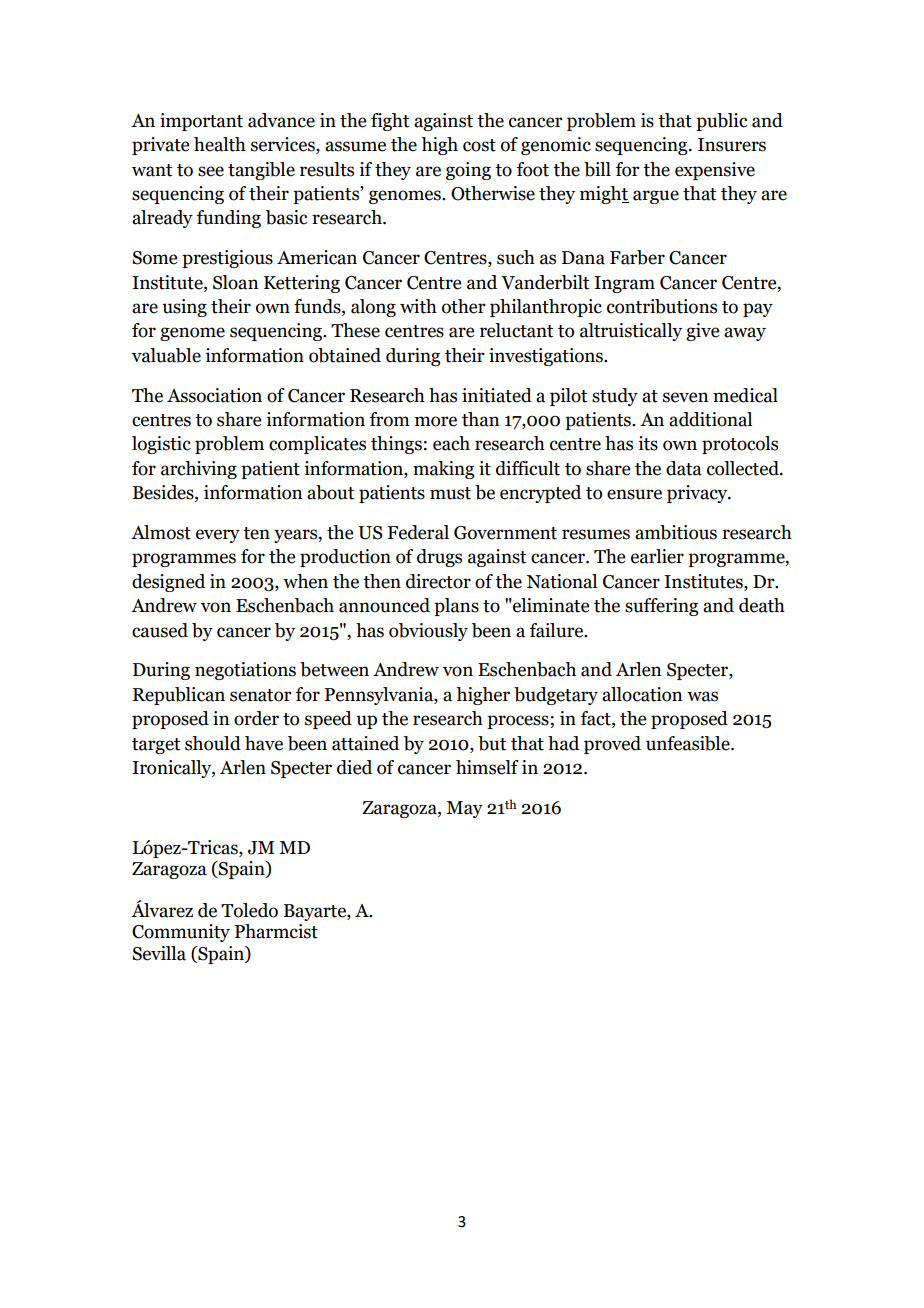 The width and height of the screenshot is (924, 1308). Describe the element at coordinates (479, 145) in the screenshot. I see `cost` at that location.
